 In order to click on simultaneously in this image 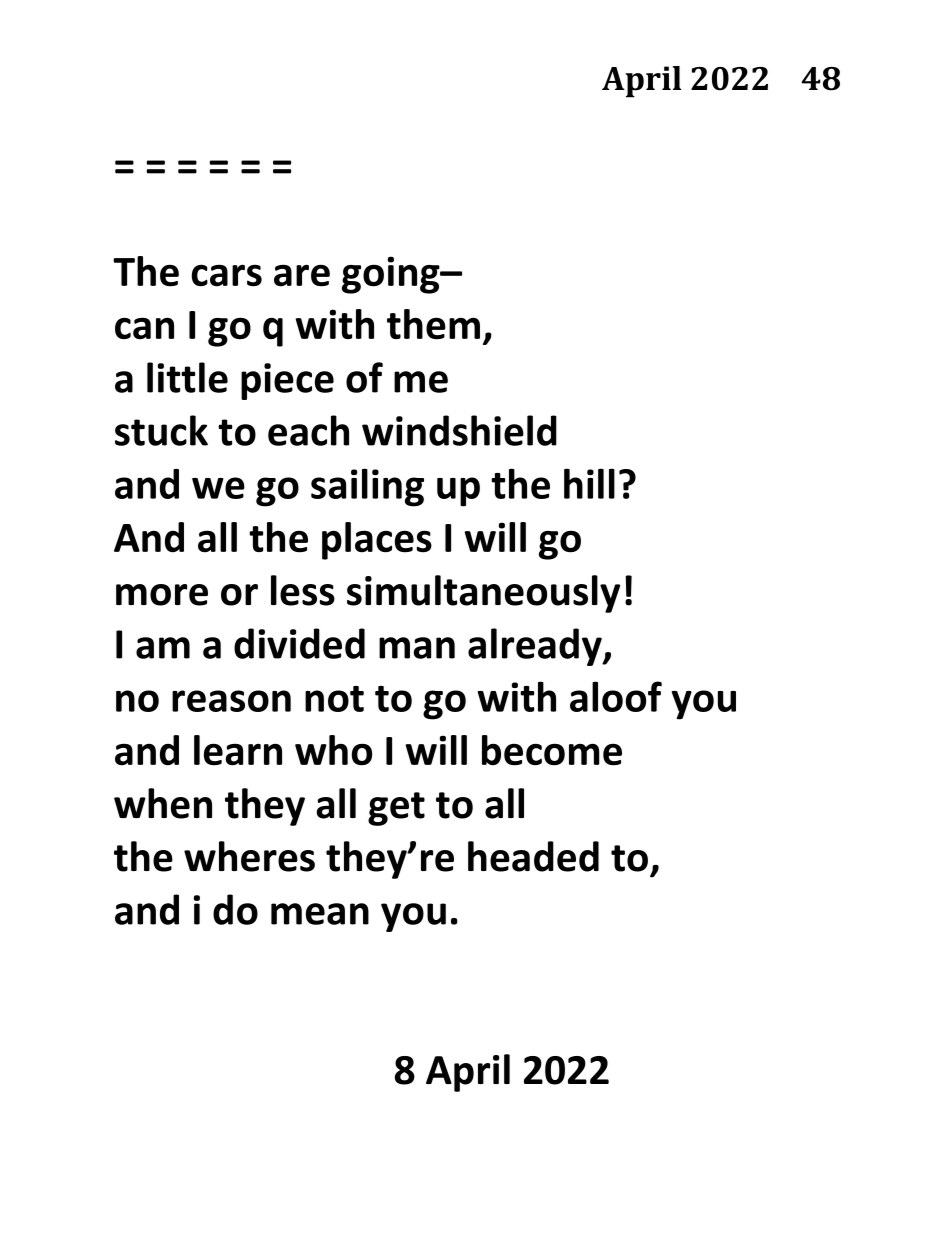, I will do `click(483, 594)`.
